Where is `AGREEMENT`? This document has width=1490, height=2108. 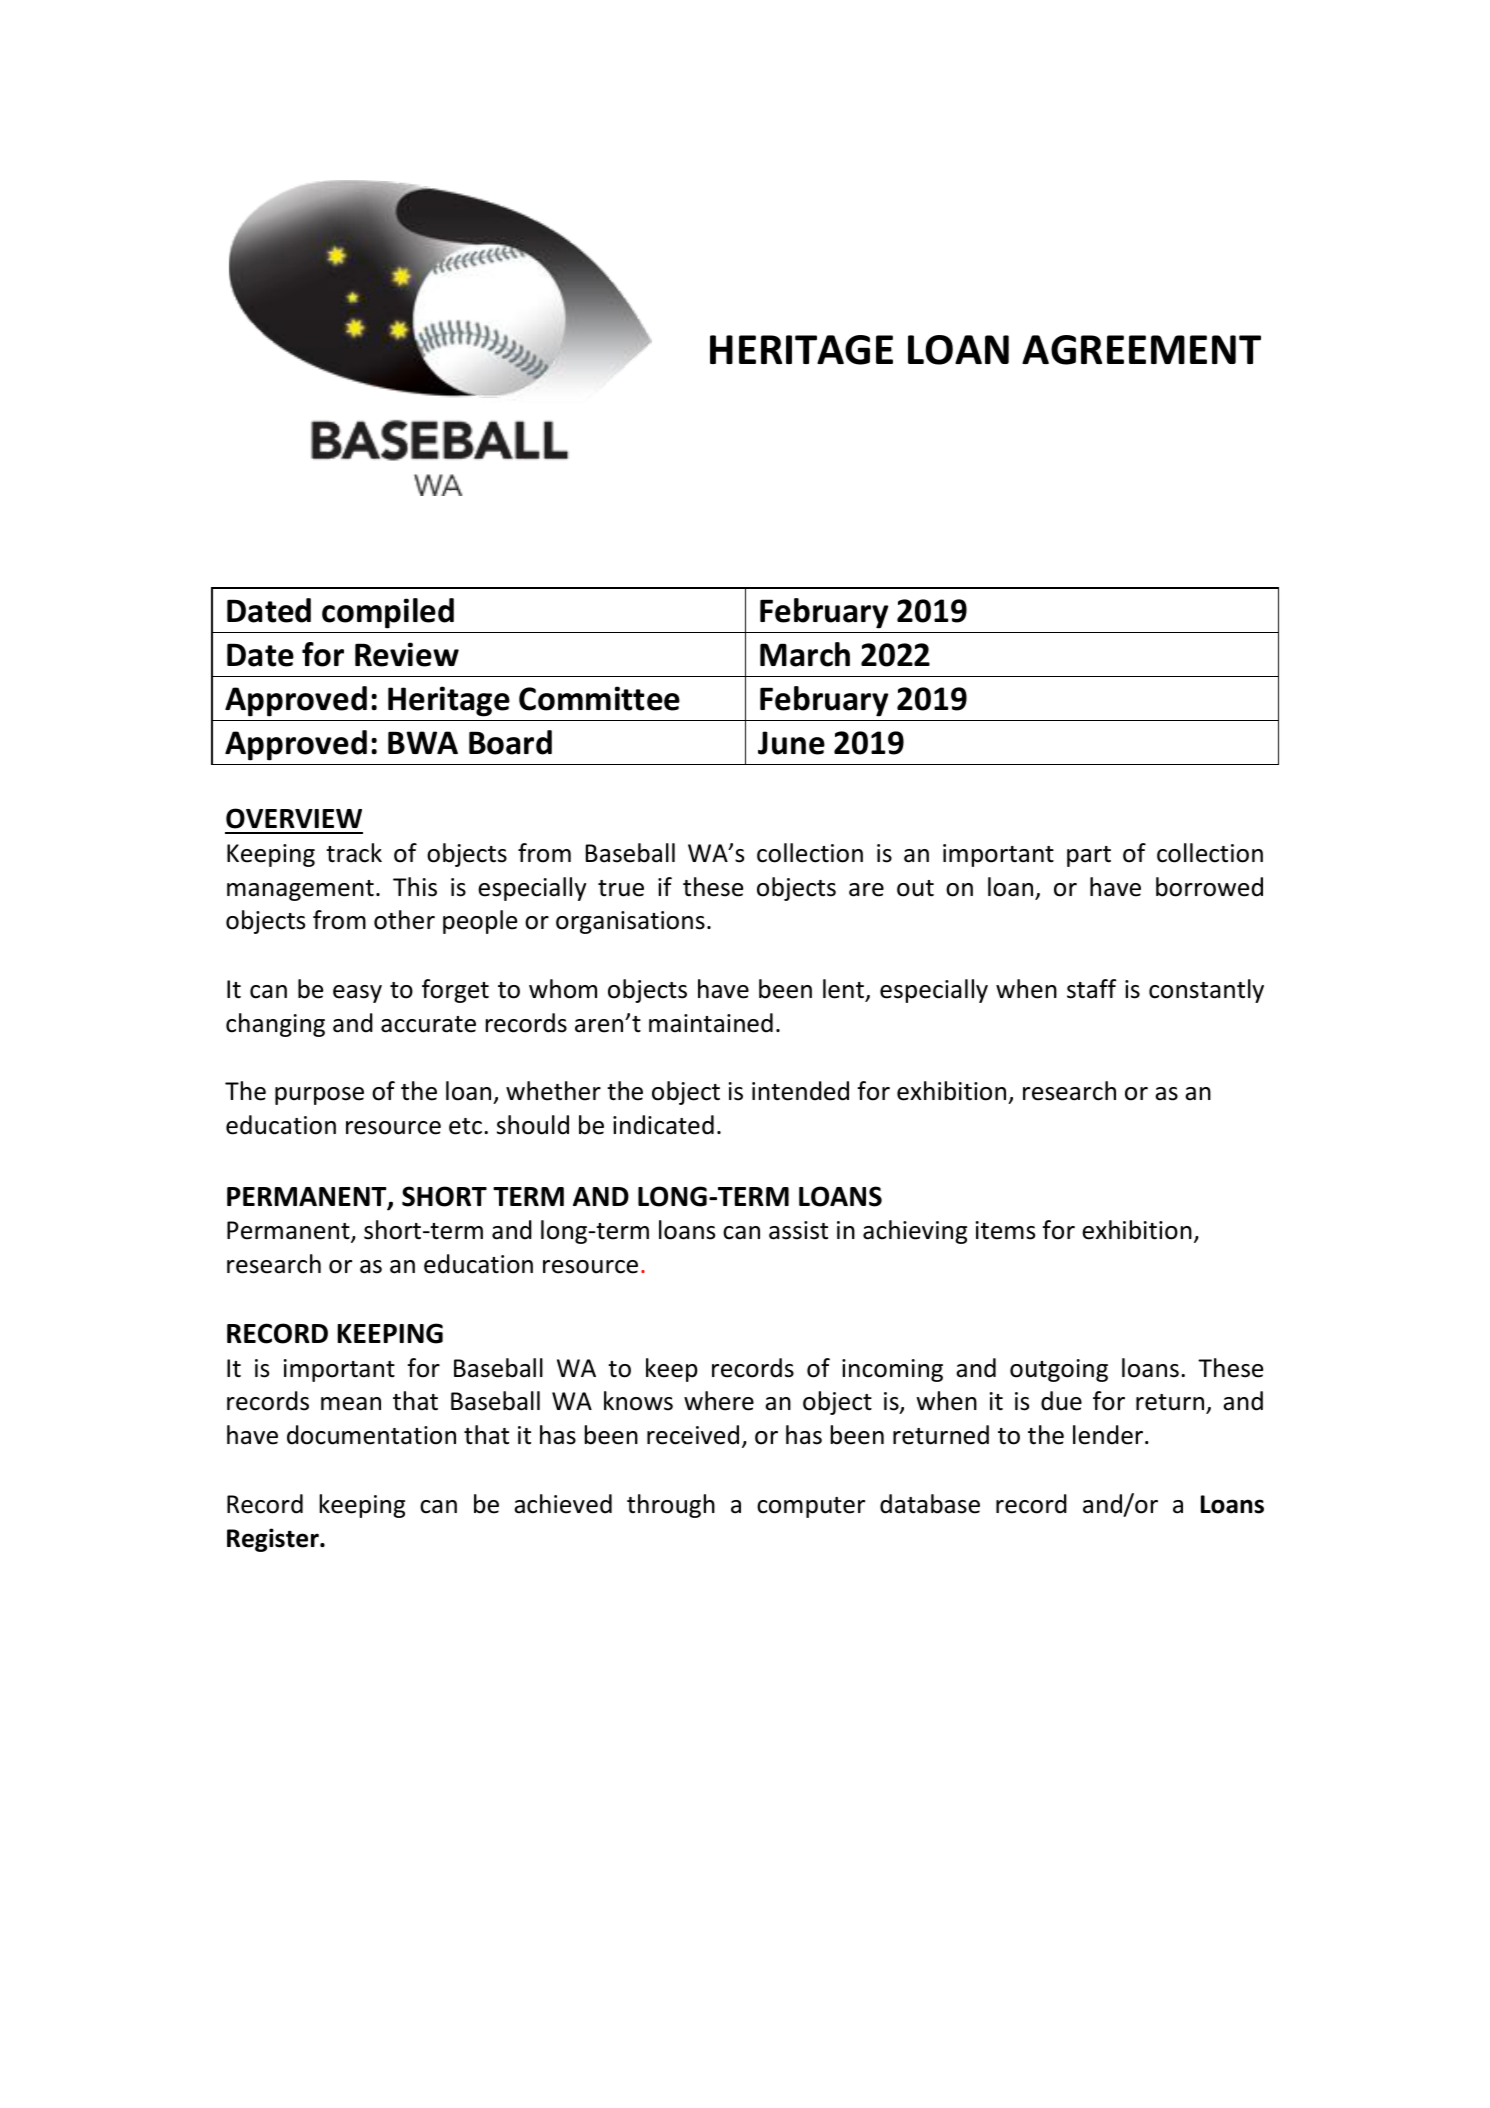
AGREEMENT is located at coordinates (1141, 350).
